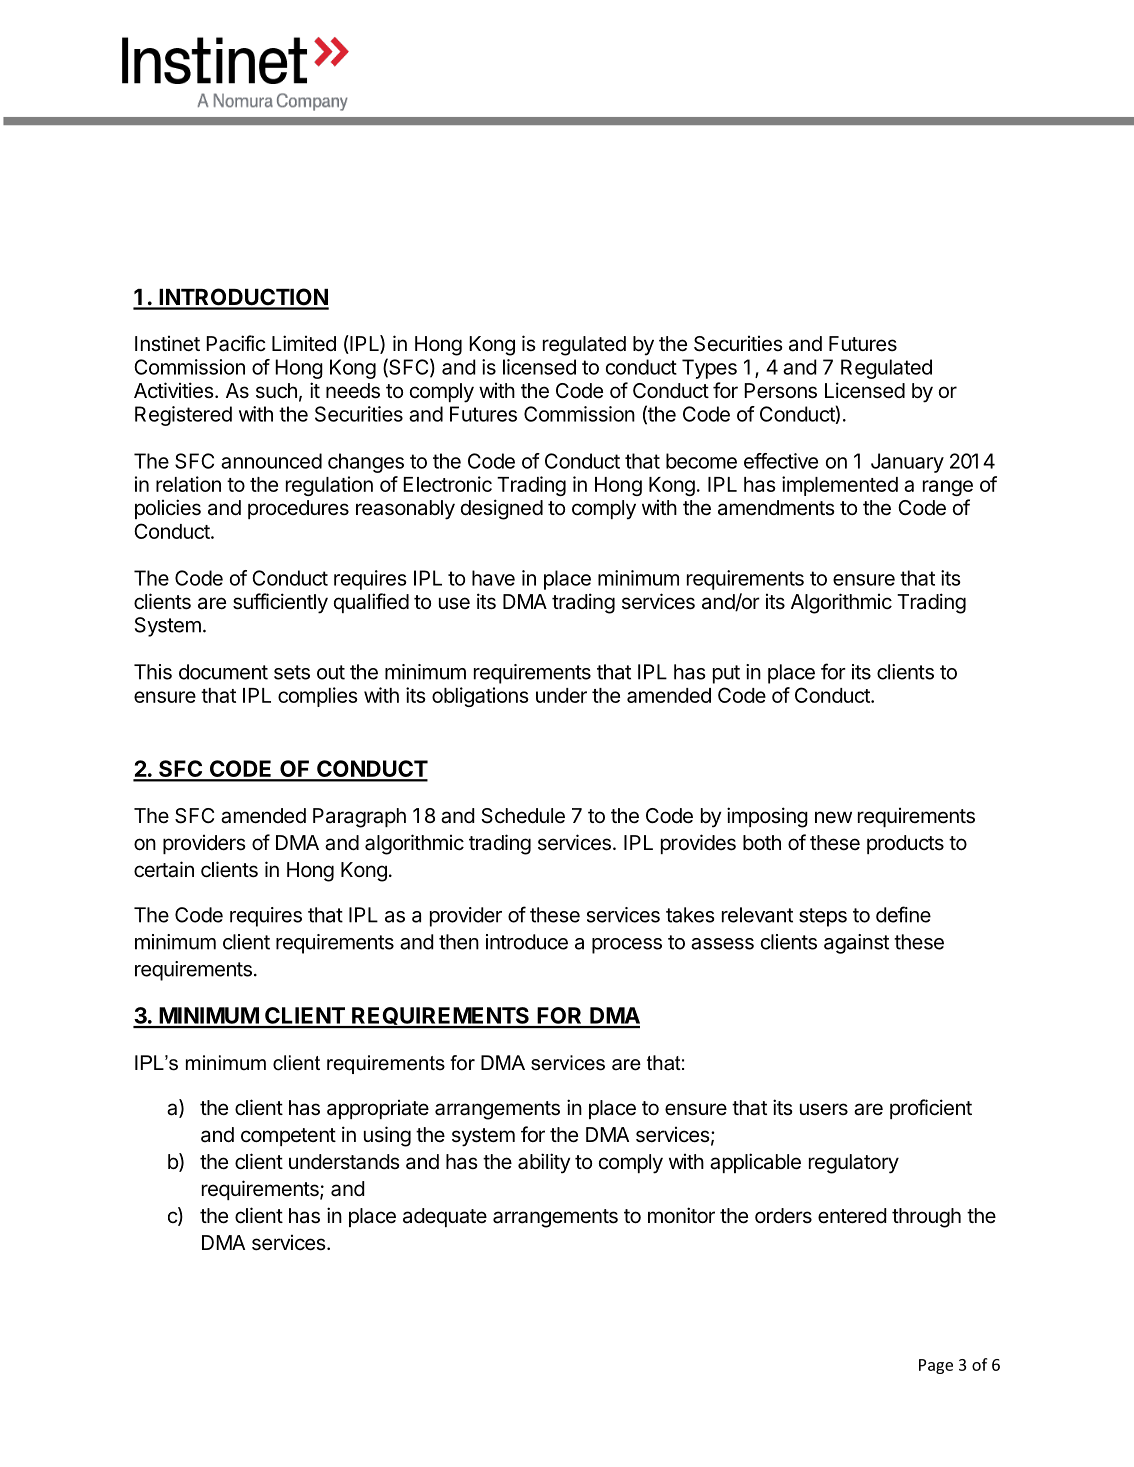 The height and width of the screenshot is (1467, 1134). What do you see at coordinates (681, 1215) in the screenshot?
I see `monitor` at bounding box center [681, 1215].
